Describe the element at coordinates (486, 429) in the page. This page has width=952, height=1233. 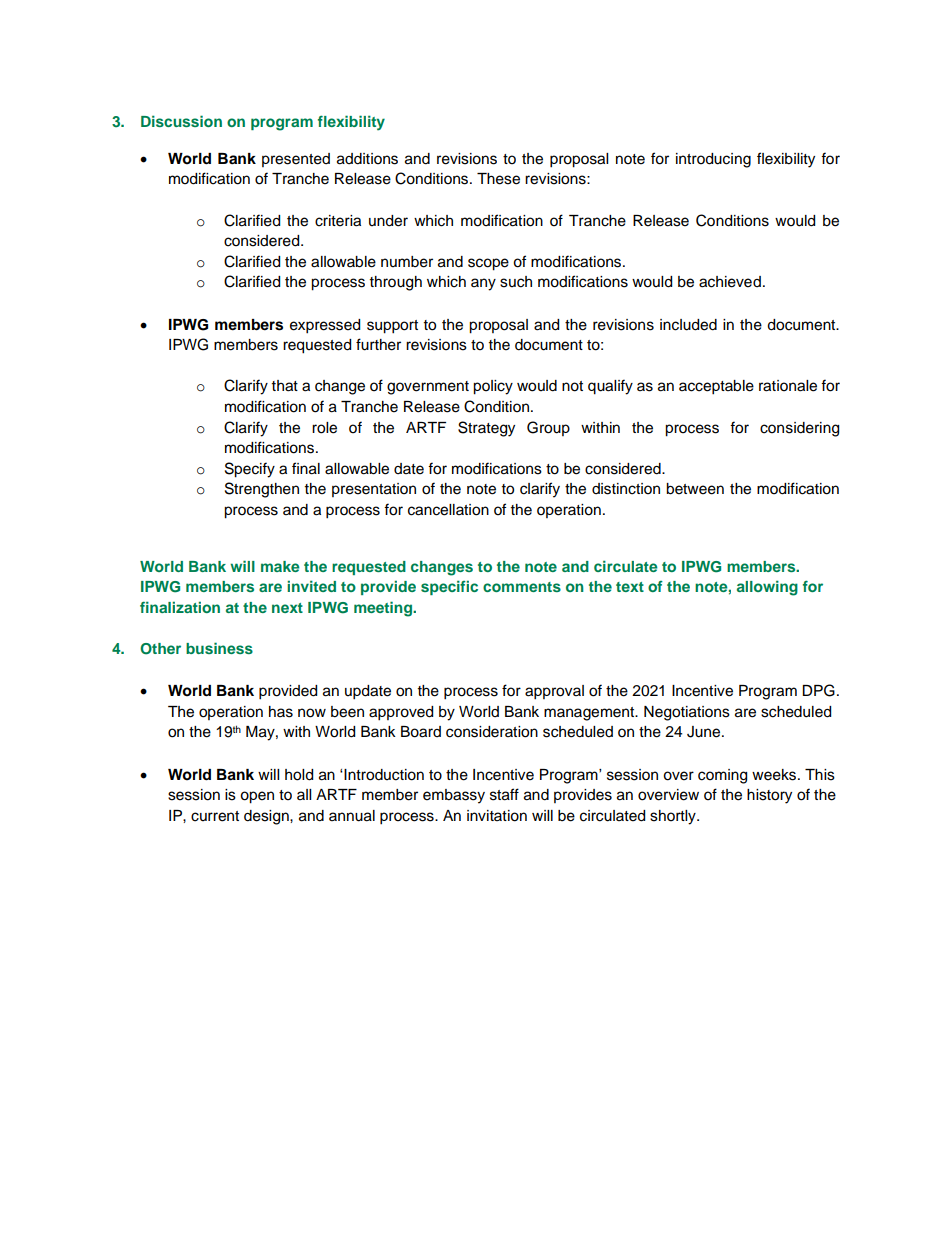
I see `Strategy` at that location.
